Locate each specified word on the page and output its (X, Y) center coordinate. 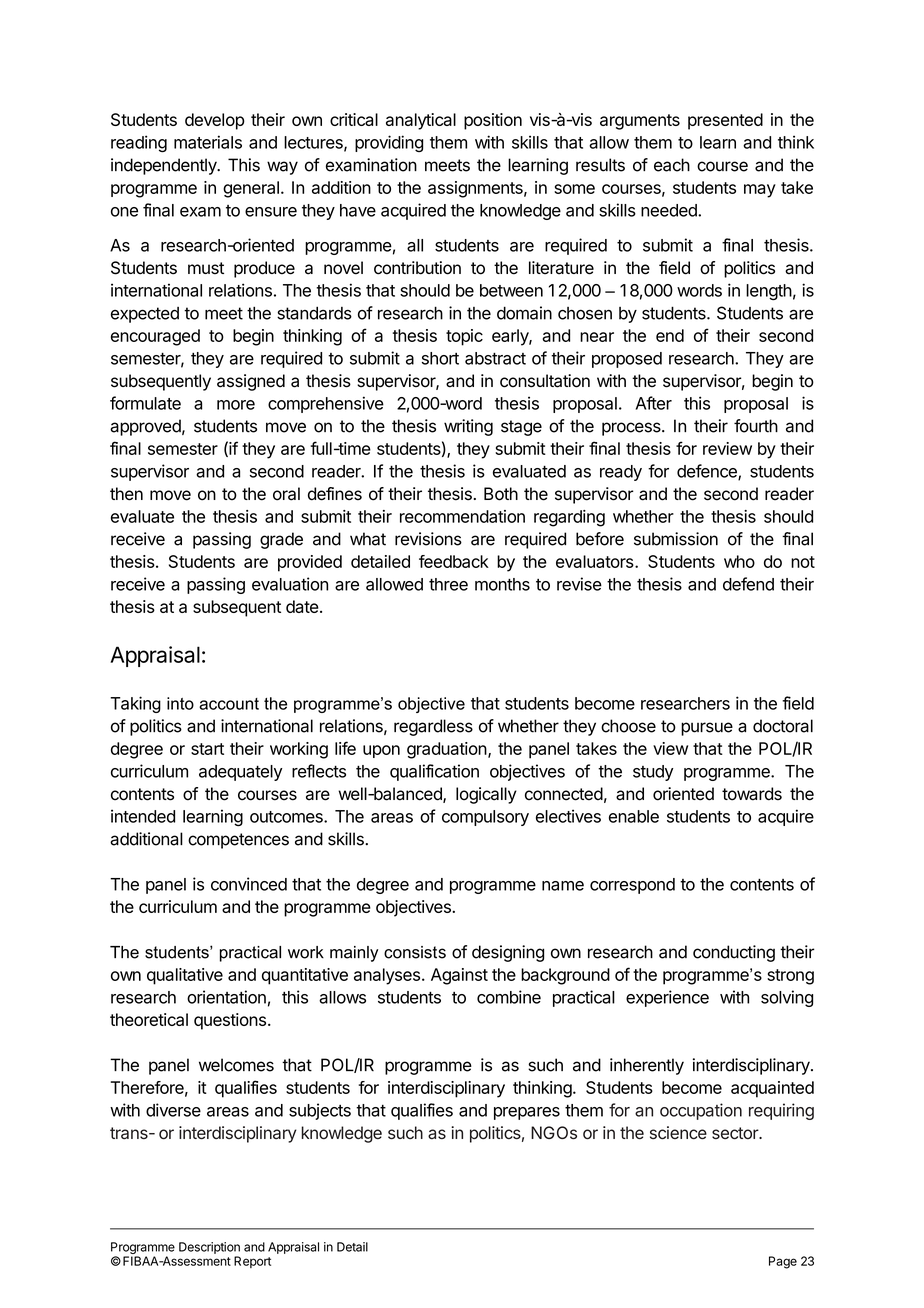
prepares (527, 1113)
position (493, 121)
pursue (707, 729)
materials (208, 142)
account (229, 704)
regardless (433, 727)
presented (725, 121)
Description (209, 1248)
